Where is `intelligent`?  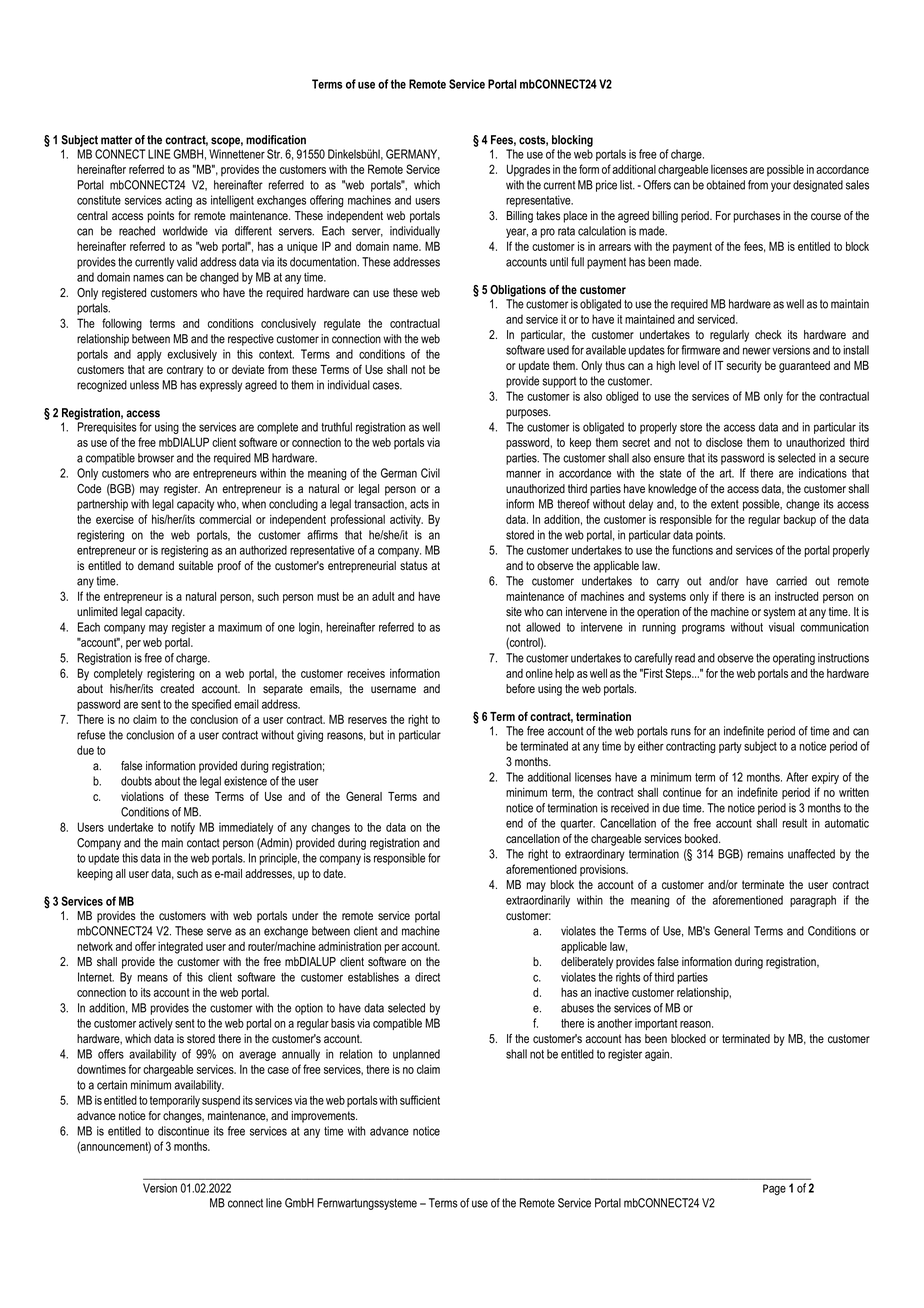 intelligent is located at coordinates (232, 201).
